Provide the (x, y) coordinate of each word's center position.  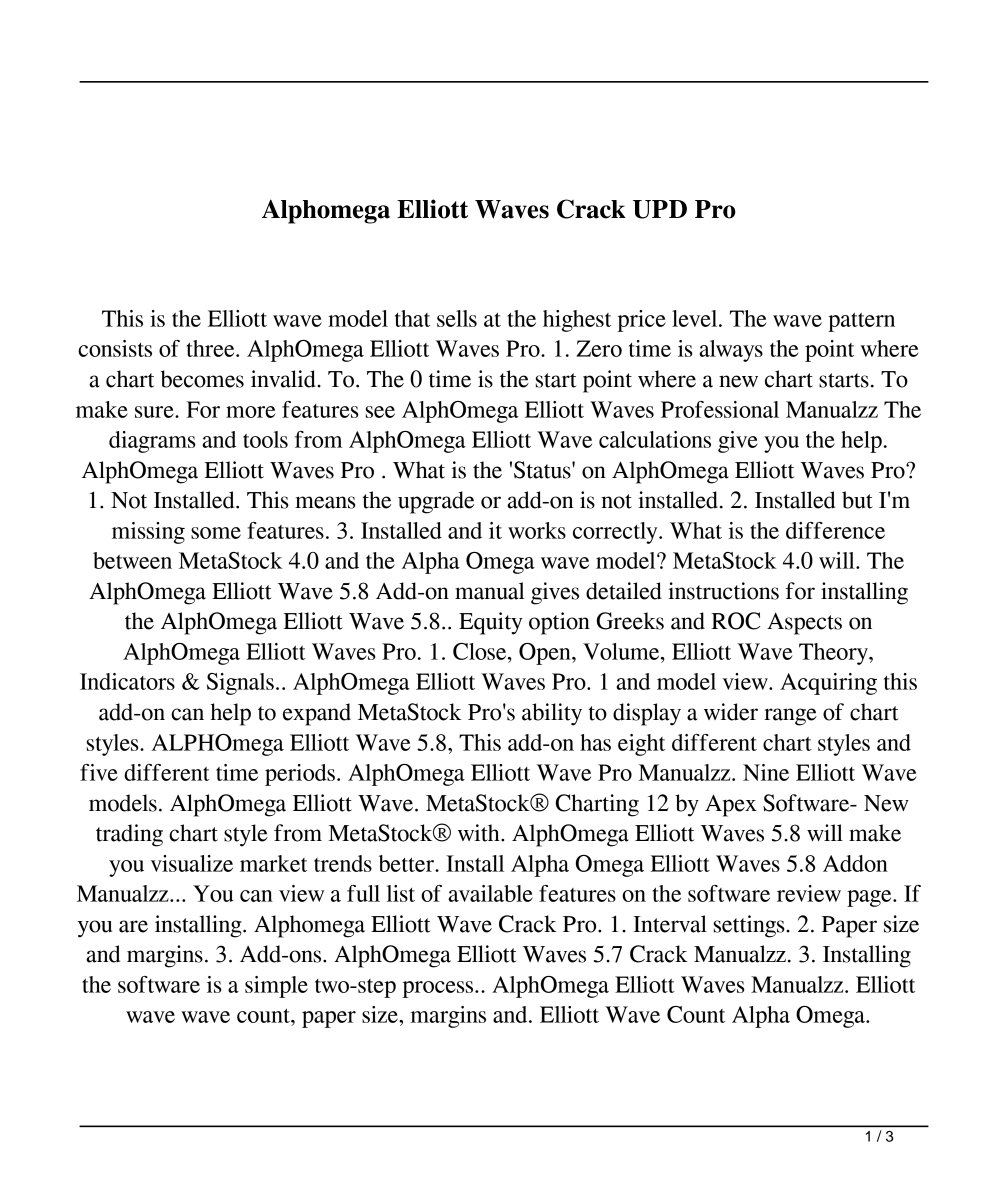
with (480, 833)
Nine (766, 772)
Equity (491, 623)
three (212, 348)
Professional (720, 409)
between (132, 560)
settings (750, 926)
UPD (660, 209)
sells (457, 318)
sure (155, 412)
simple (276, 987)
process (439, 989)
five (99, 772)
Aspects (804, 624)
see (380, 412)
